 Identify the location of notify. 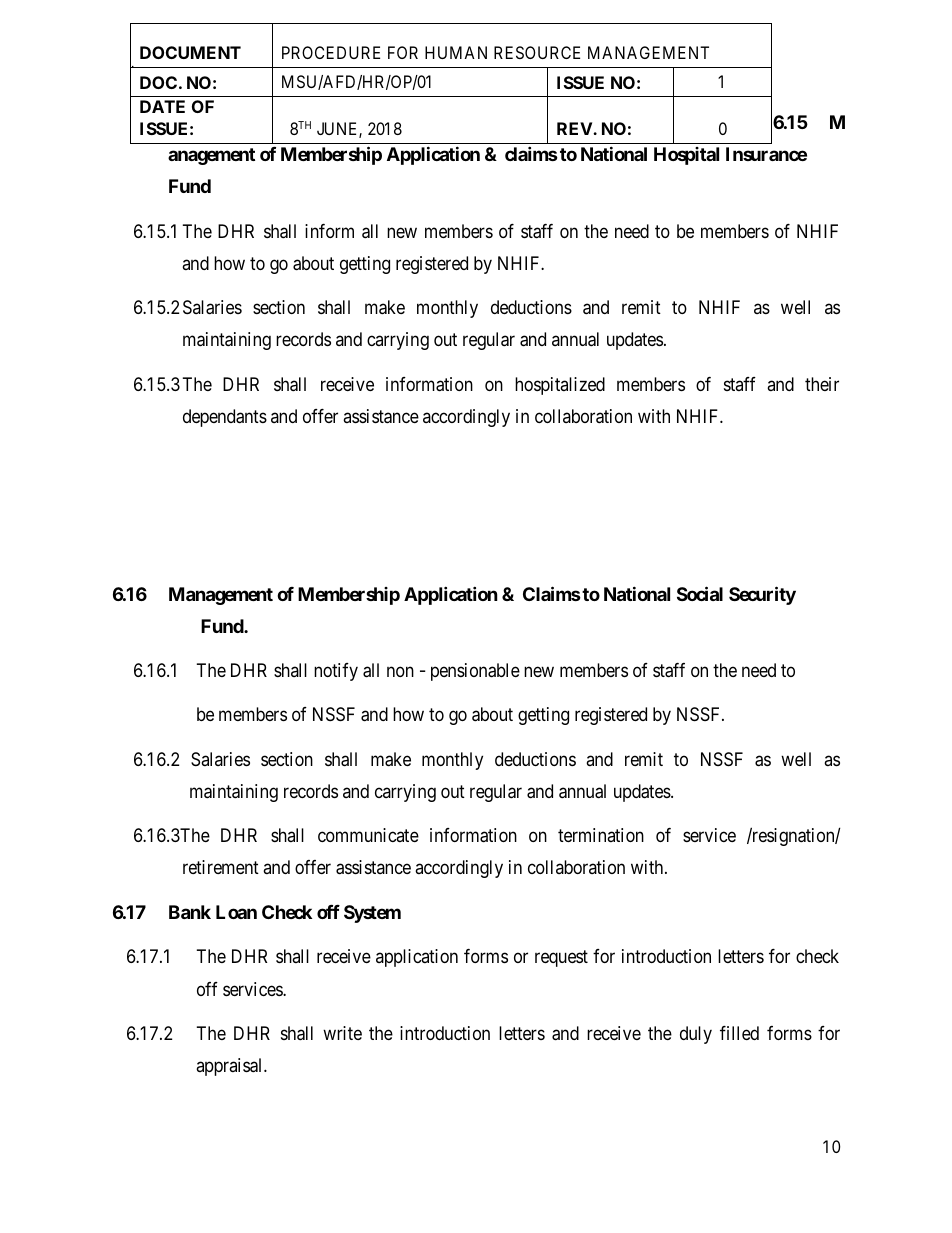
(336, 672).
